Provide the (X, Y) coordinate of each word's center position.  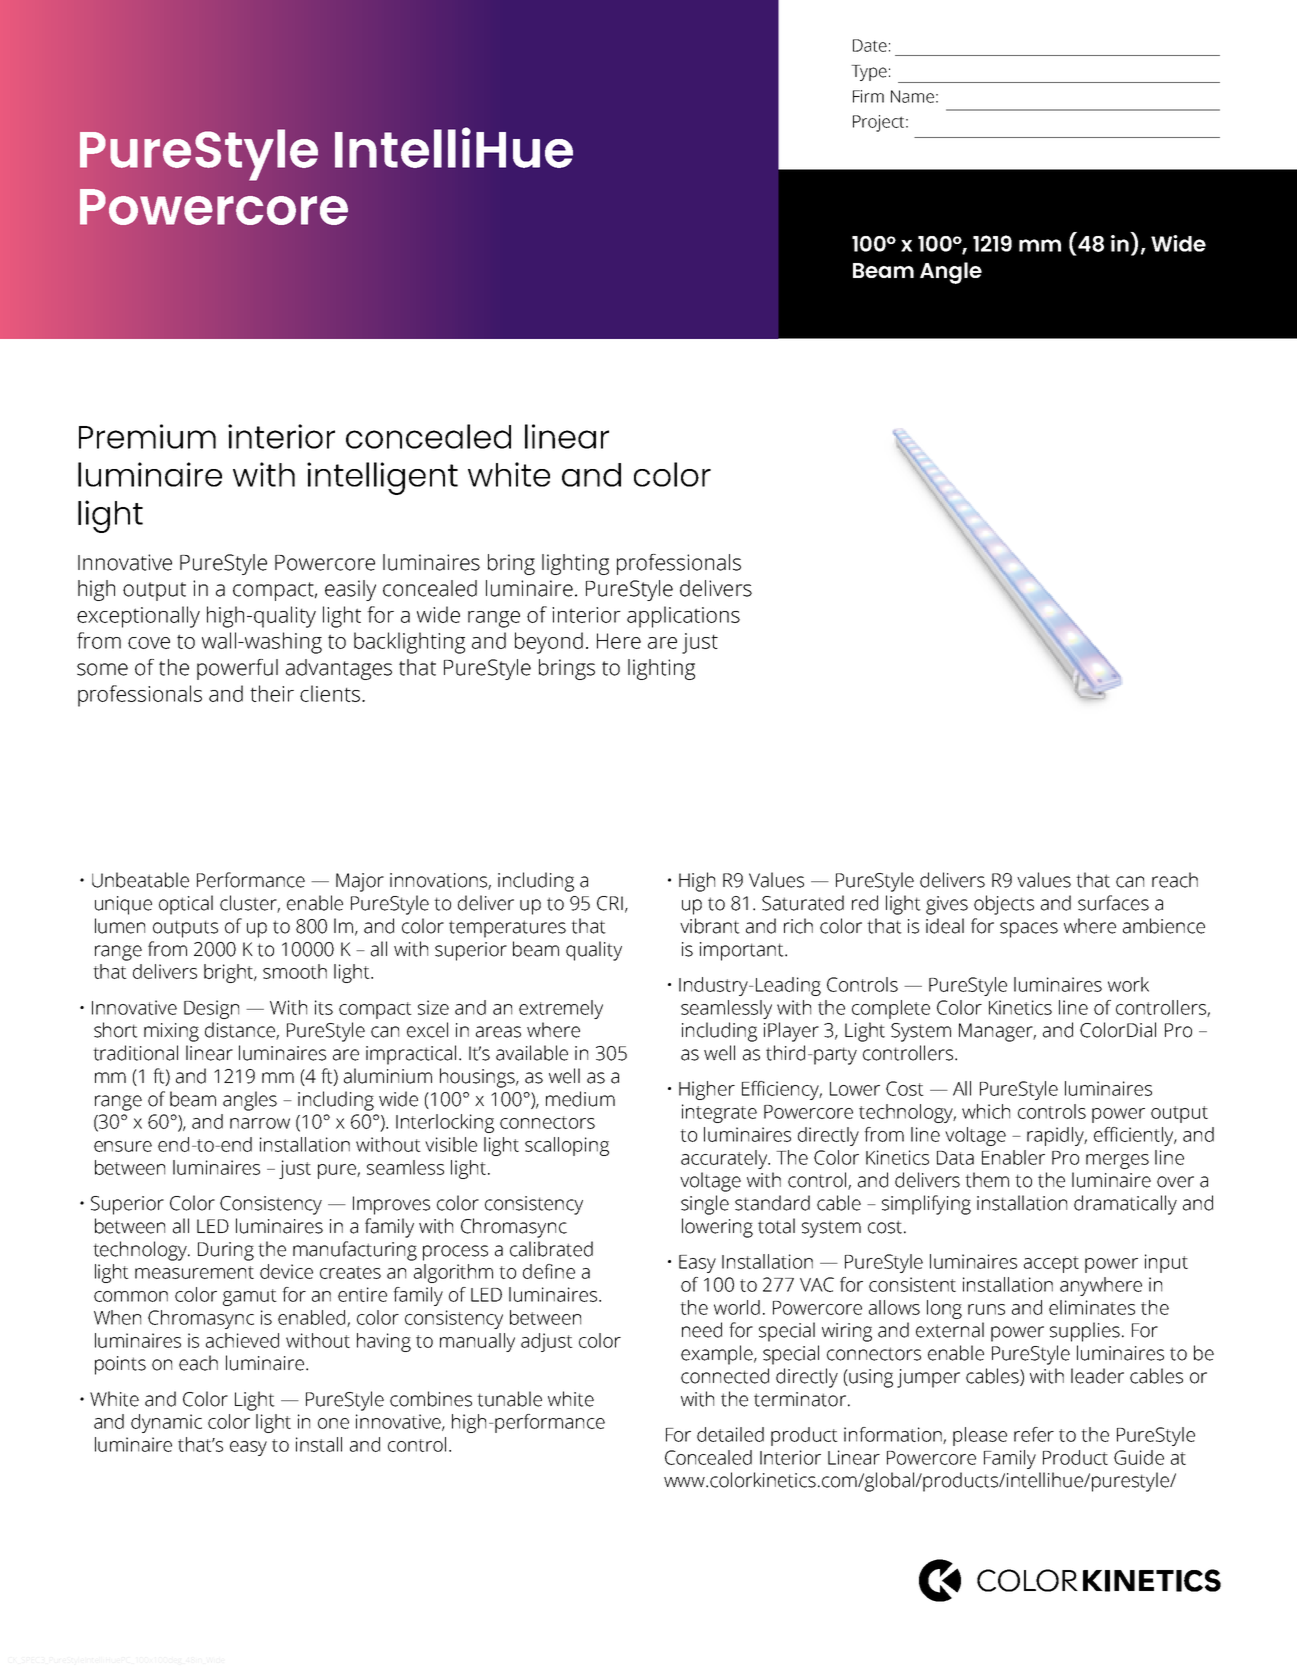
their (272, 693)
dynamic (166, 1423)
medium (580, 1099)
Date (870, 45)
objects (1004, 905)
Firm (868, 96)
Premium (147, 436)
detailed (730, 1434)
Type (869, 73)
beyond (549, 643)
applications (683, 617)
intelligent (382, 478)
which (986, 1111)
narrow (260, 1123)
